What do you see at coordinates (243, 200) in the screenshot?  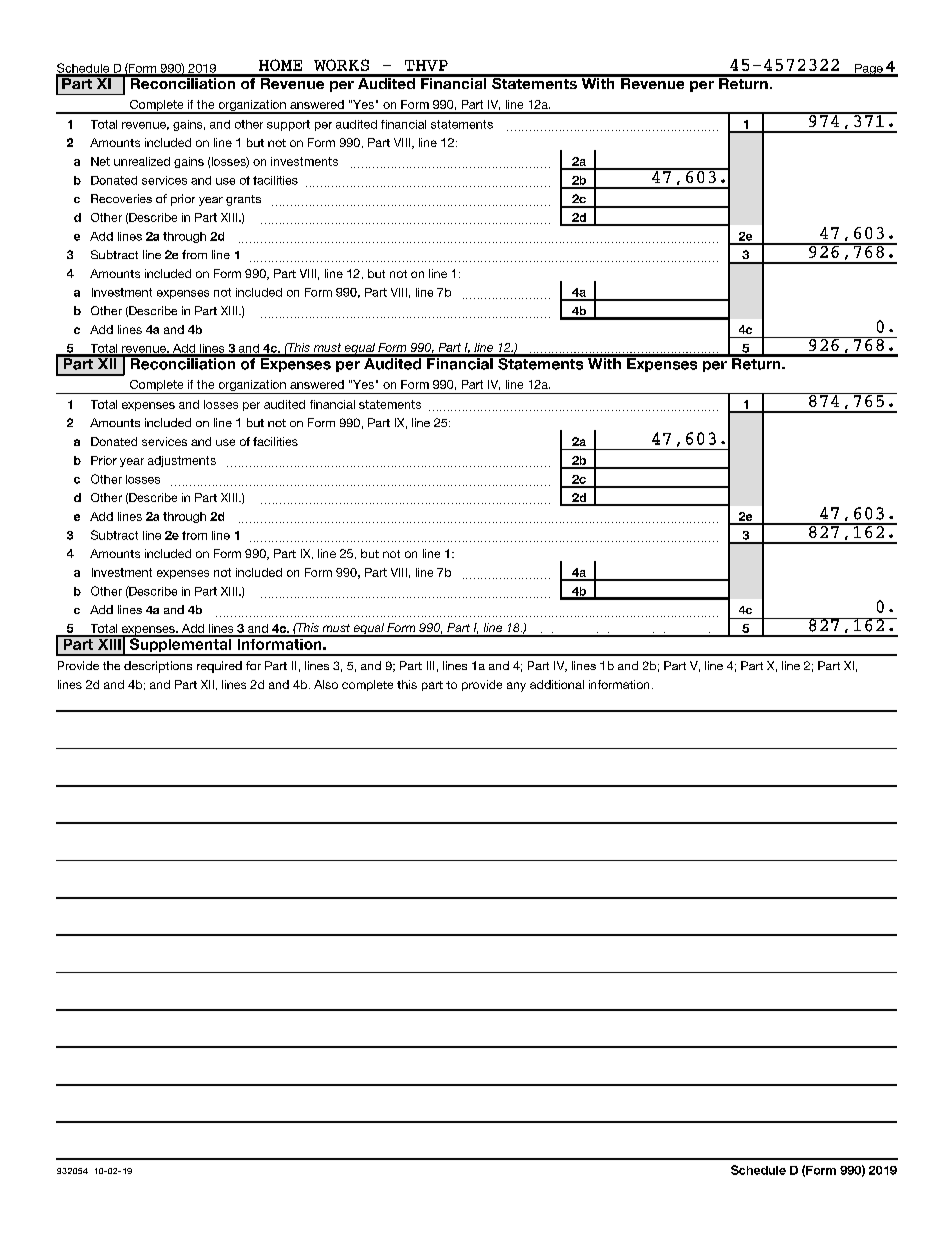 I see `grants` at bounding box center [243, 200].
